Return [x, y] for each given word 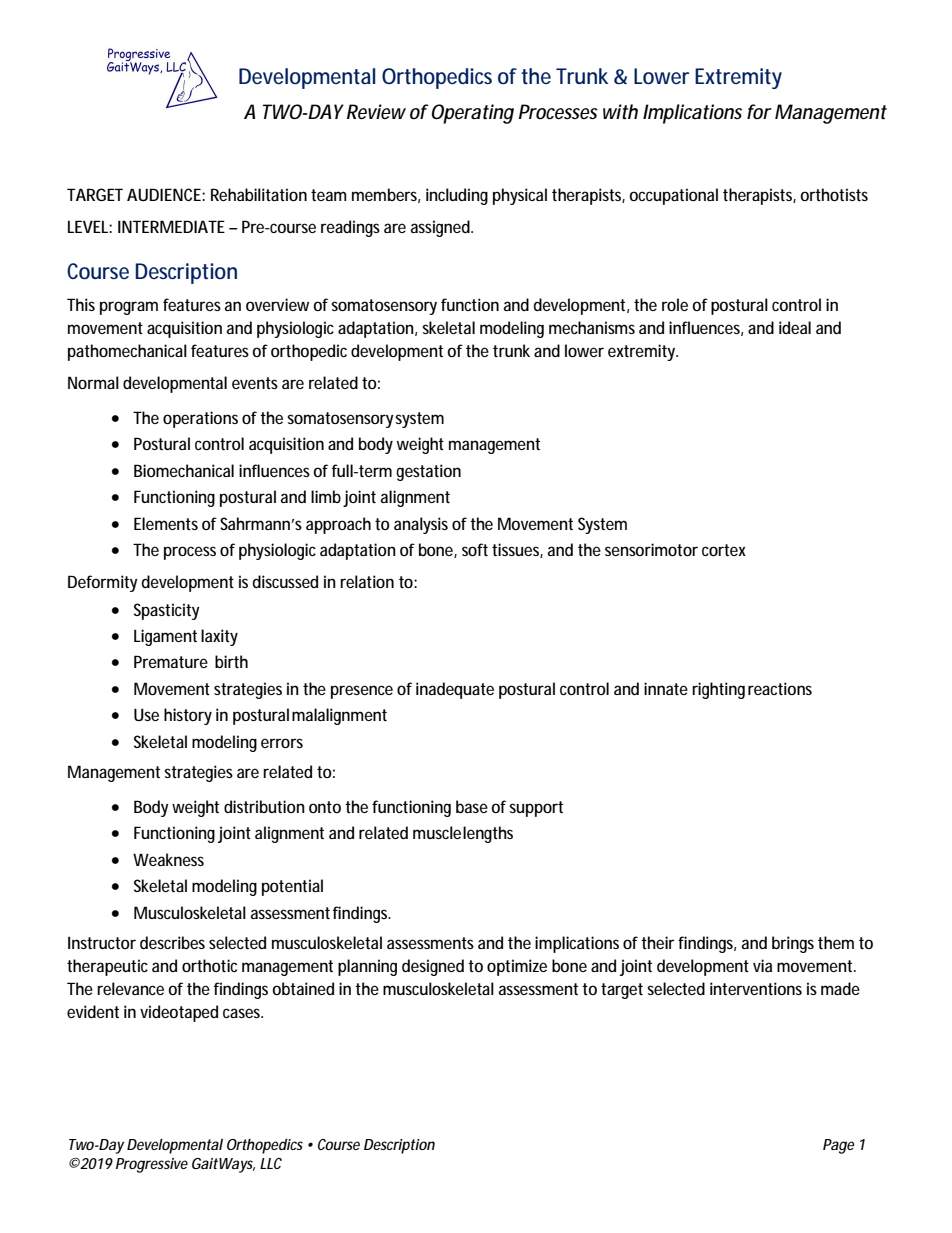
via [762, 965]
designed [433, 967]
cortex [724, 550]
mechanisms [592, 327]
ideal [795, 327]
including [457, 196]
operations [200, 419]
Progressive [152, 1165]
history [188, 716]
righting [718, 690]
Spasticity [167, 611]
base [472, 806]
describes [172, 942]
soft [475, 549]
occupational [673, 196]
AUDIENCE [164, 194]
